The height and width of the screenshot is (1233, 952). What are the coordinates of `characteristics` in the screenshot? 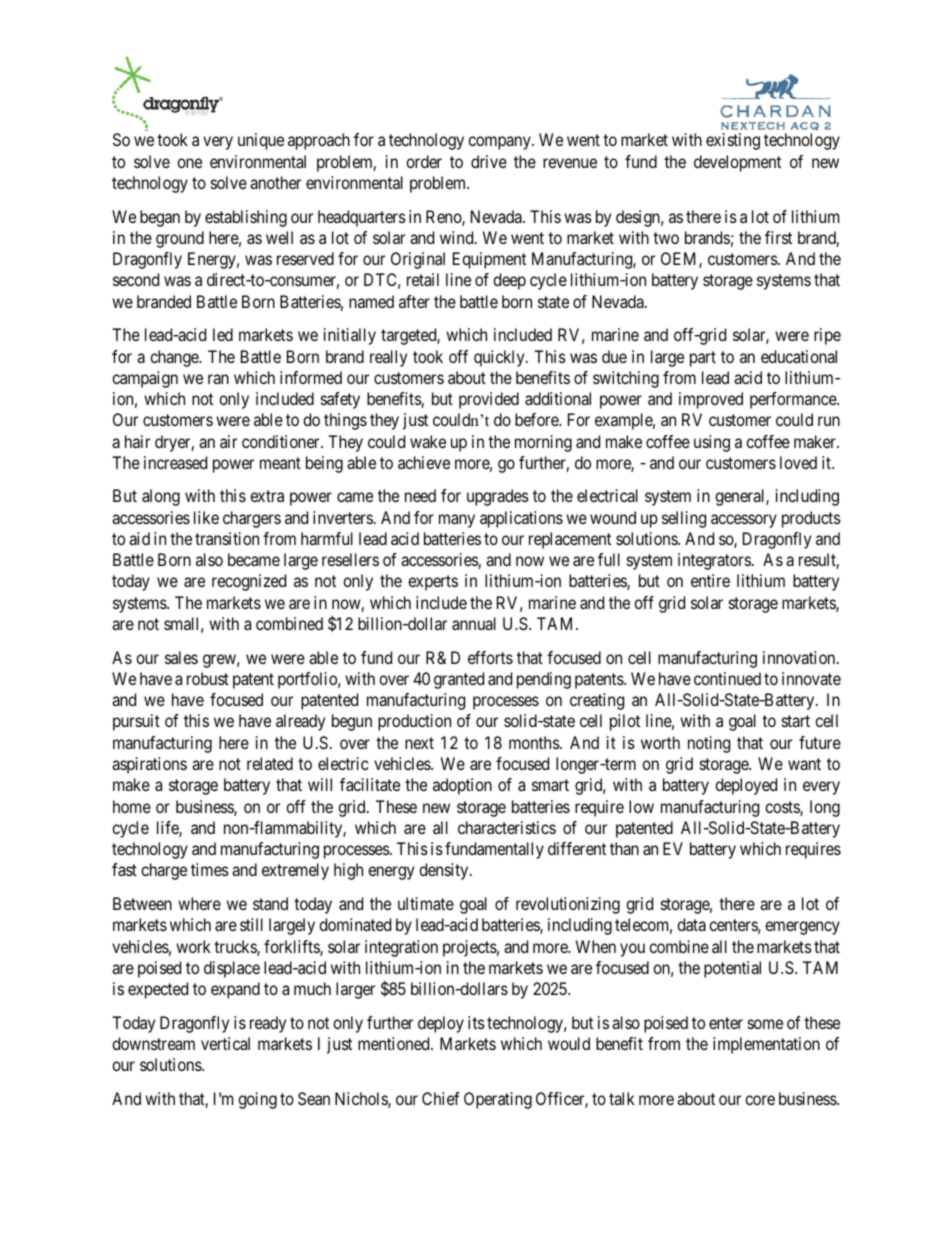 It's located at (507, 827).
